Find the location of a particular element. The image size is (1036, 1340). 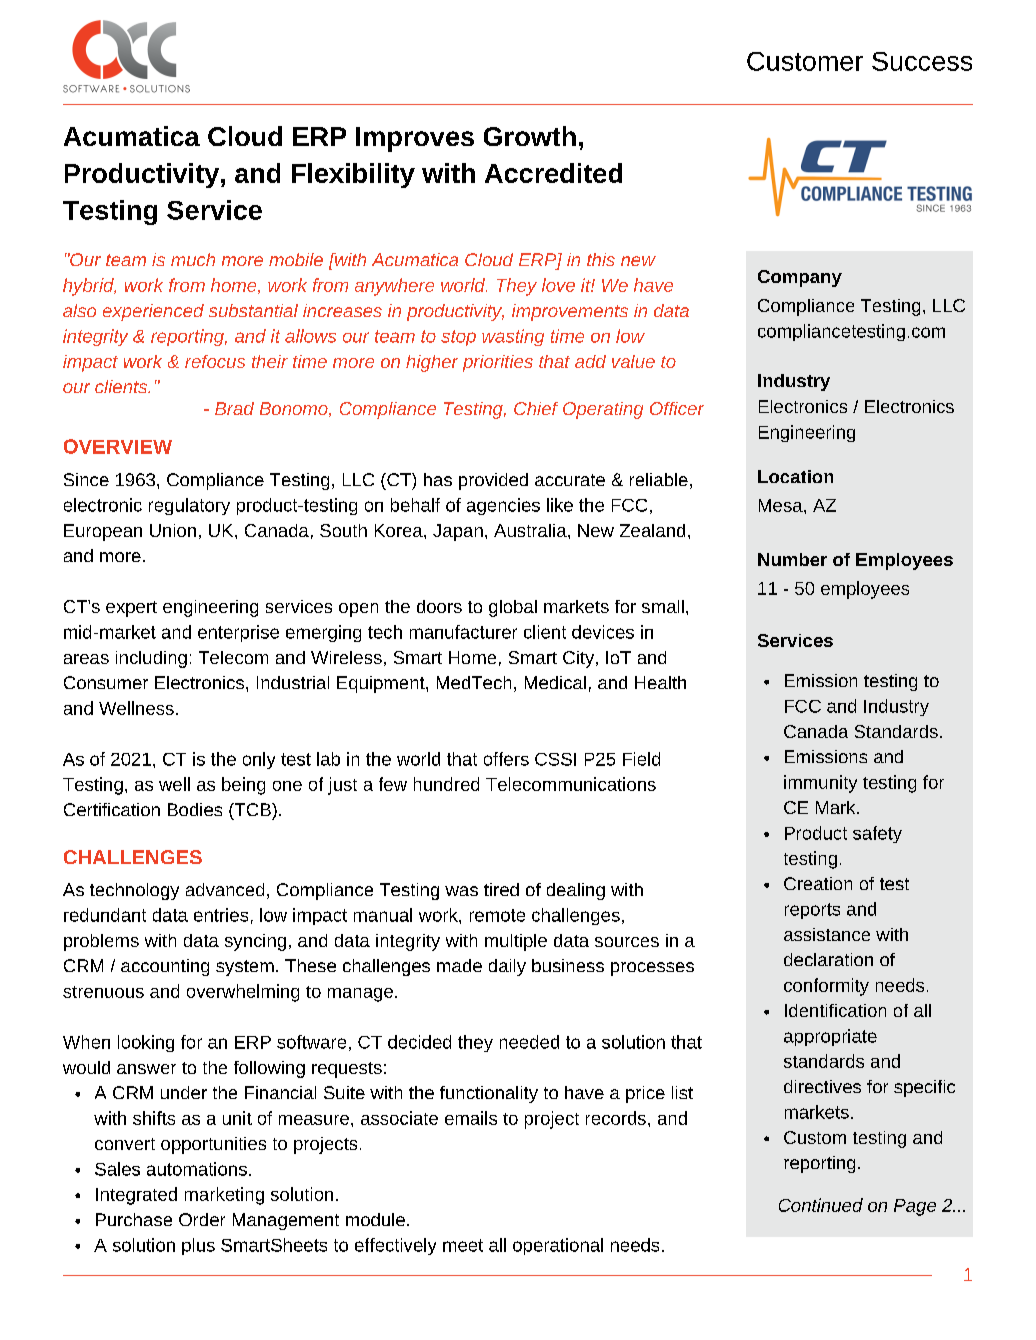

Number is located at coordinates (792, 559).
